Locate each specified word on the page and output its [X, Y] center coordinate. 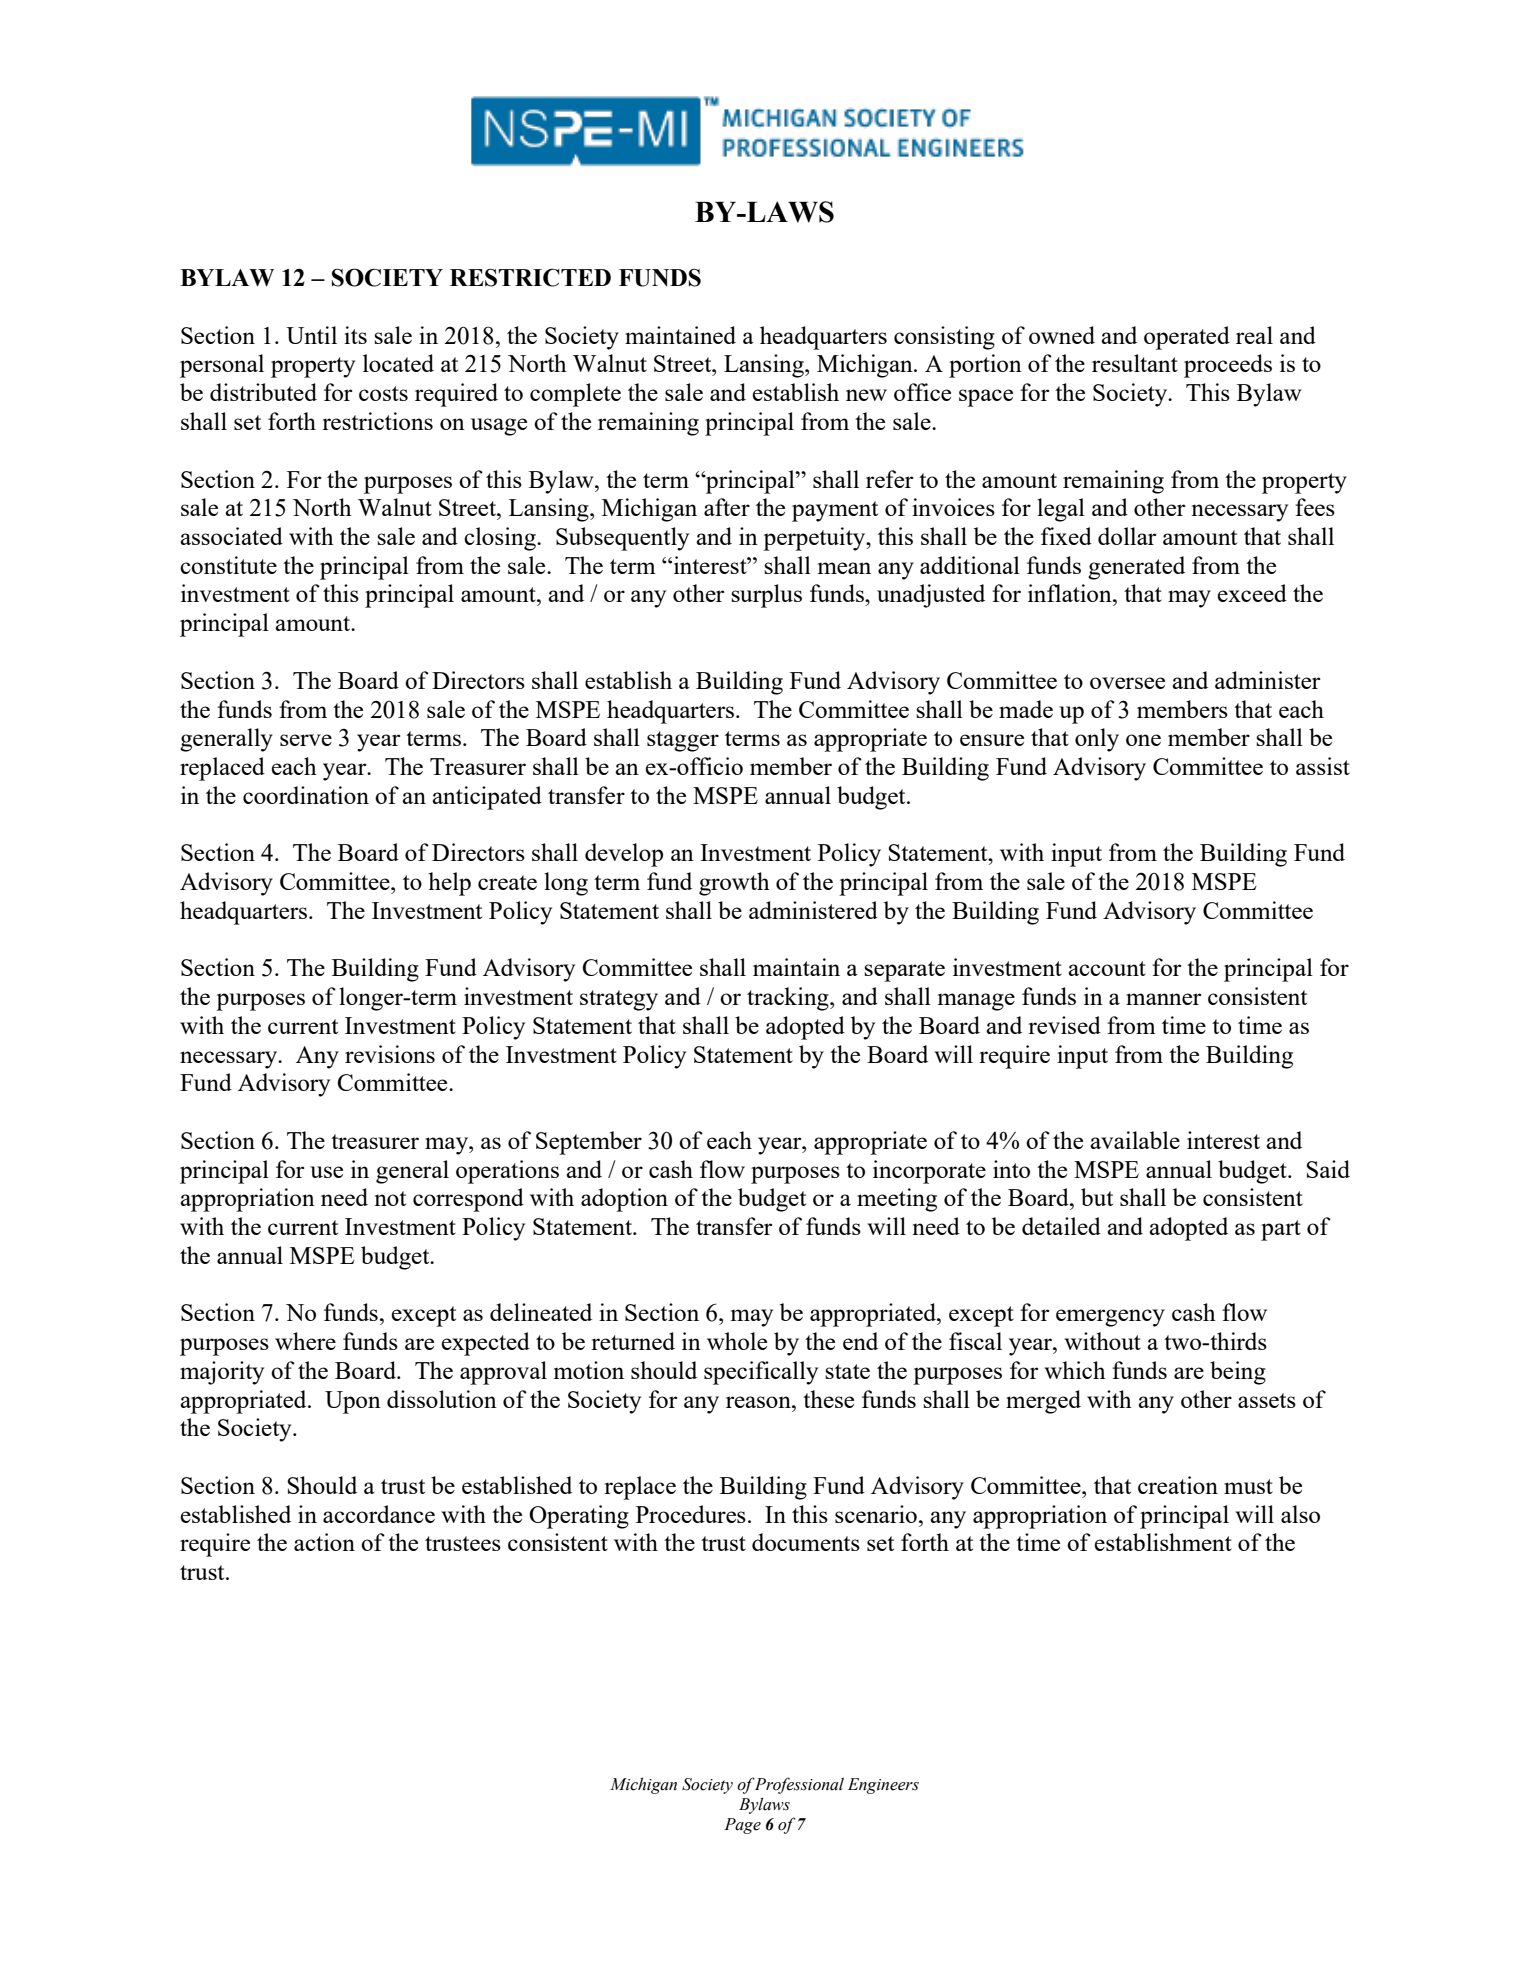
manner [1163, 999]
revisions [390, 1054]
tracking [789, 999]
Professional [799, 1785]
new [866, 395]
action [324, 1542]
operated [1187, 338]
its [355, 335]
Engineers [883, 1786]
